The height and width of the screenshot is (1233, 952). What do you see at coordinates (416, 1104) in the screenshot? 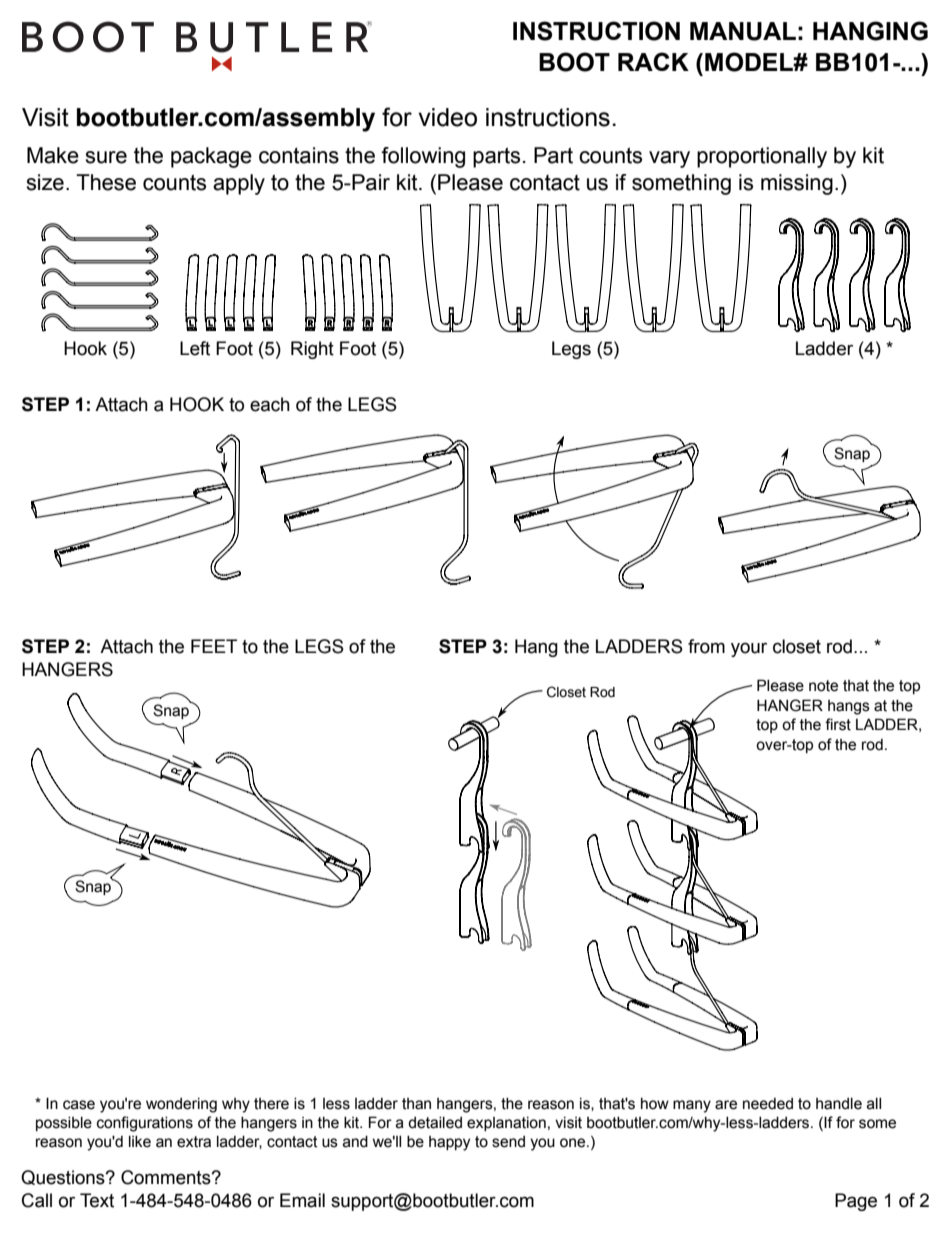
I see `than` at bounding box center [416, 1104].
